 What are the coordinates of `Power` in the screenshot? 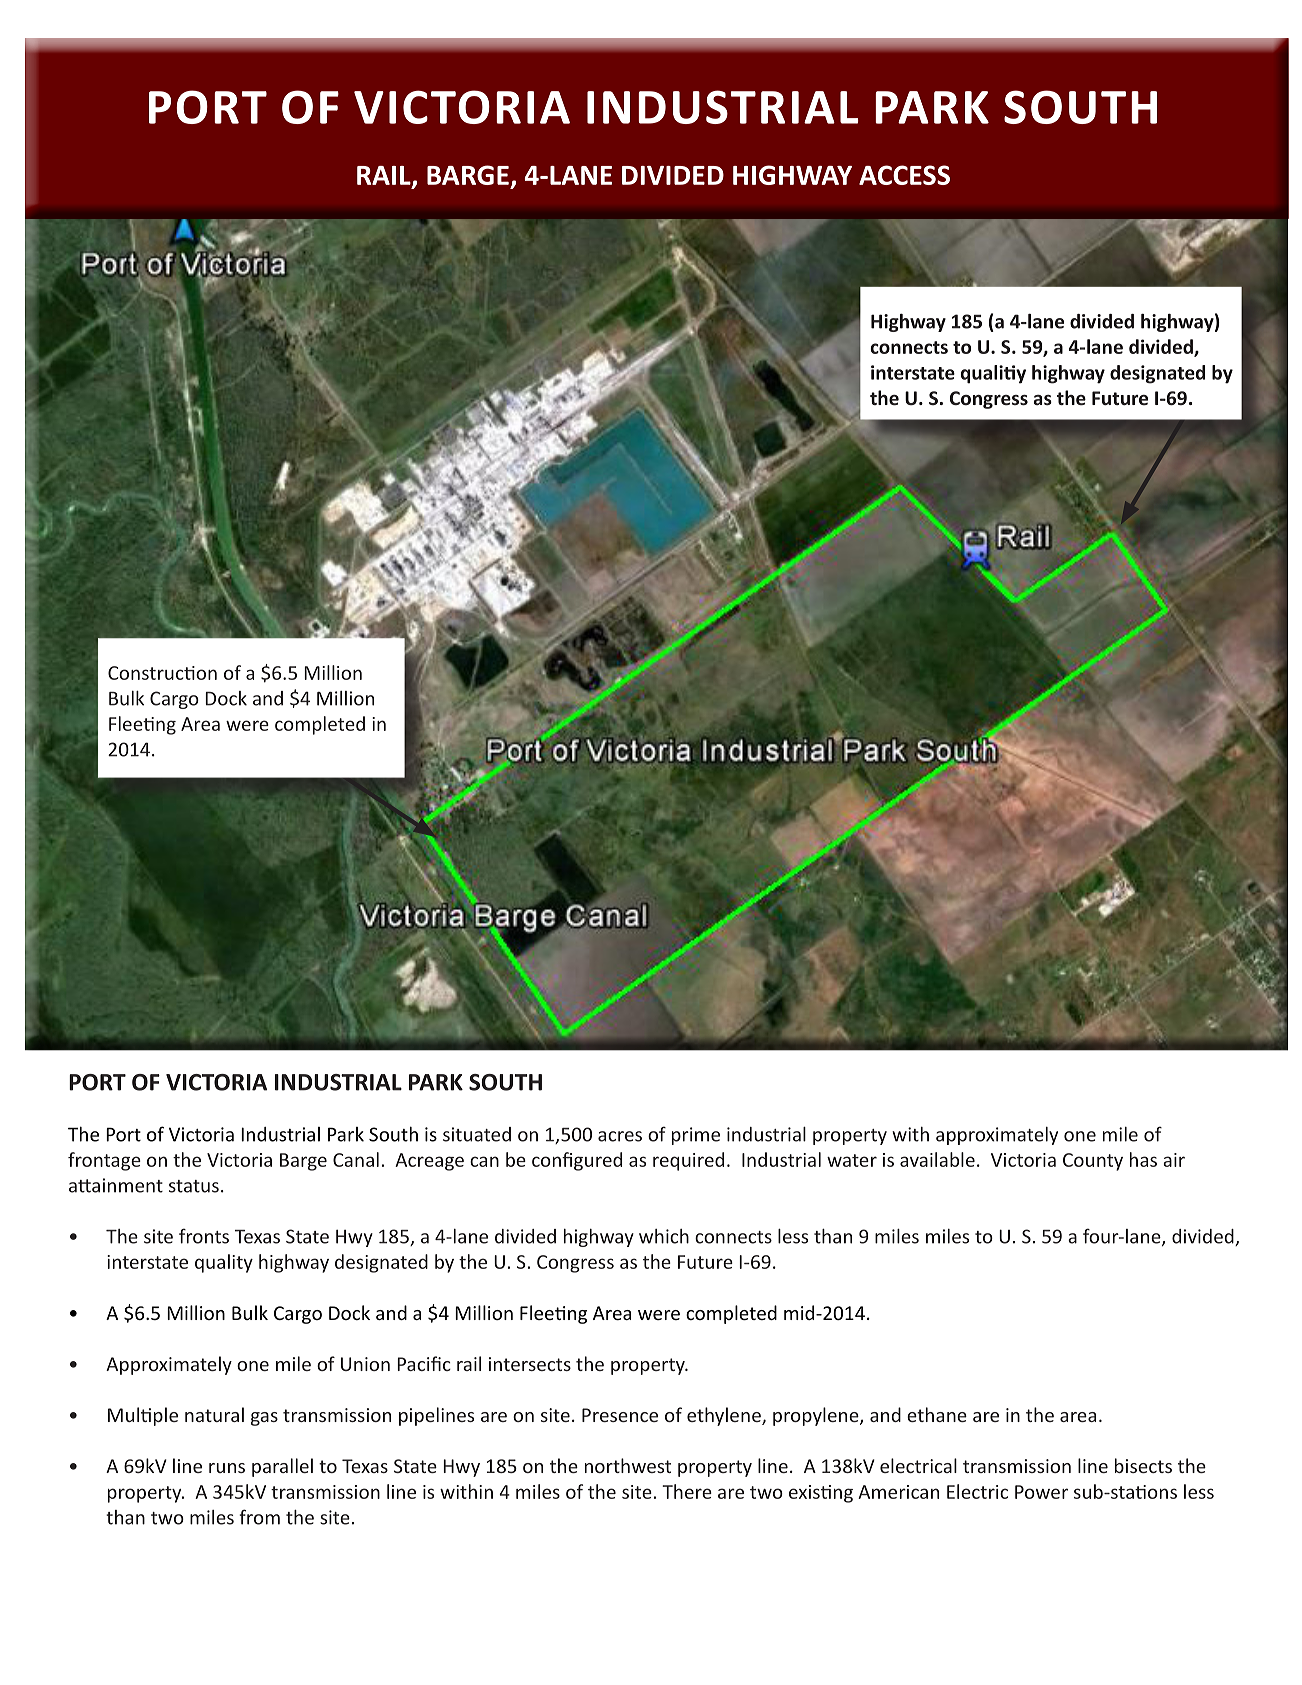 It's located at (1041, 1492).
